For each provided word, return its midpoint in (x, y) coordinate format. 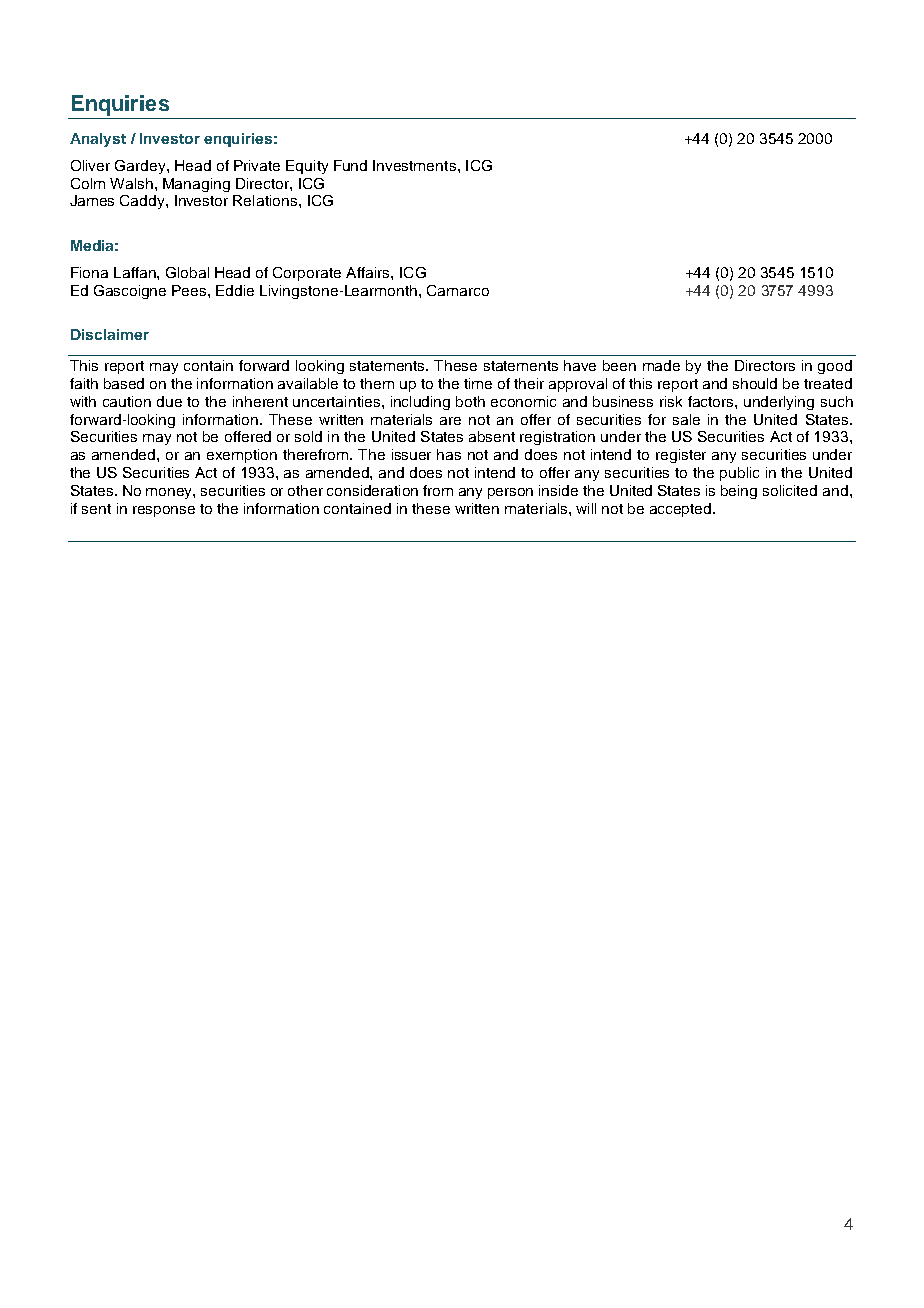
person (510, 493)
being (739, 492)
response (164, 511)
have (580, 365)
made (661, 365)
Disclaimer (110, 334)
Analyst (98, 140)
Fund (350, 165)
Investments (416, 165)
